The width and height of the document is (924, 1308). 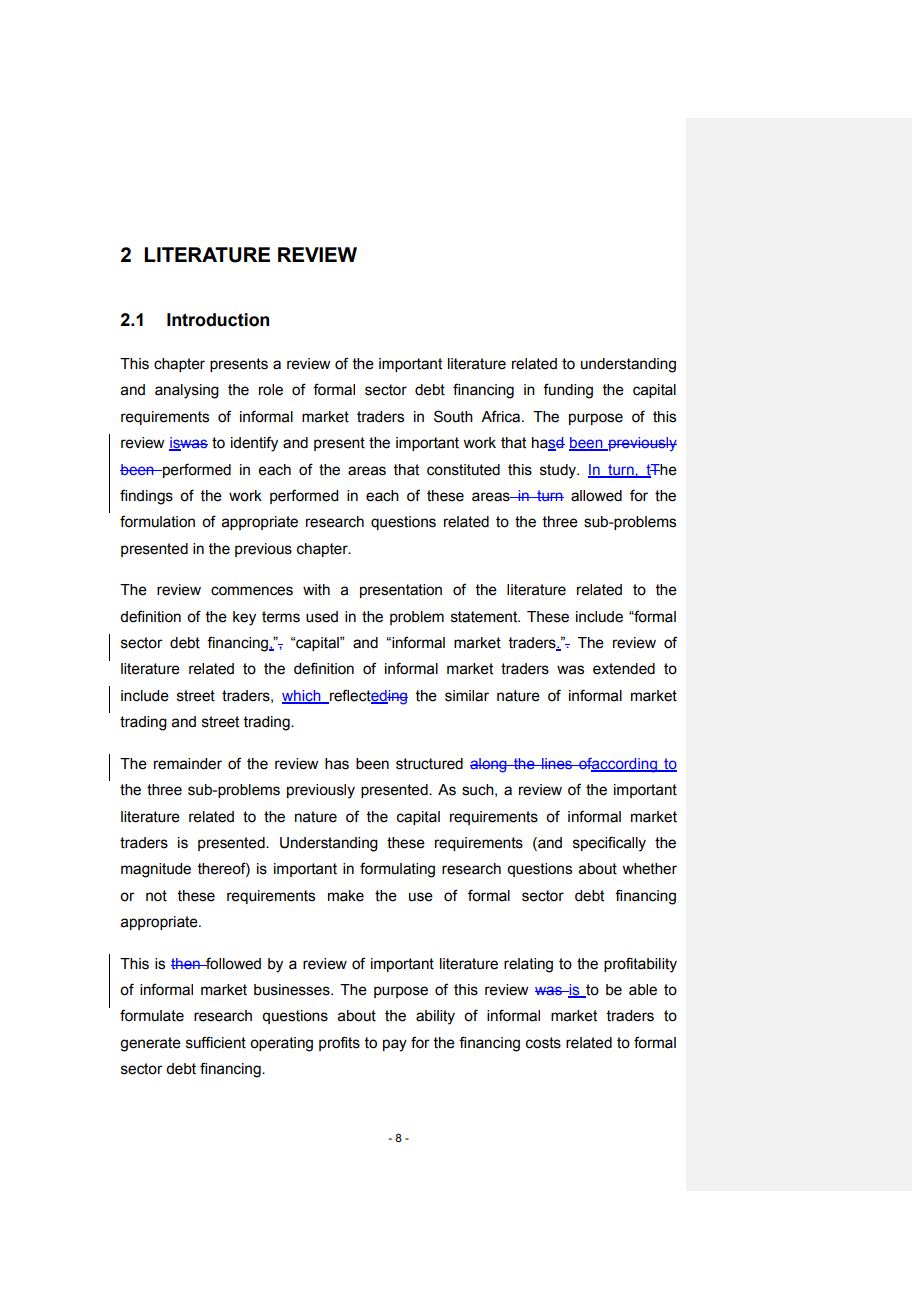 I want to click on pay, so click(x=395, y=1045).
